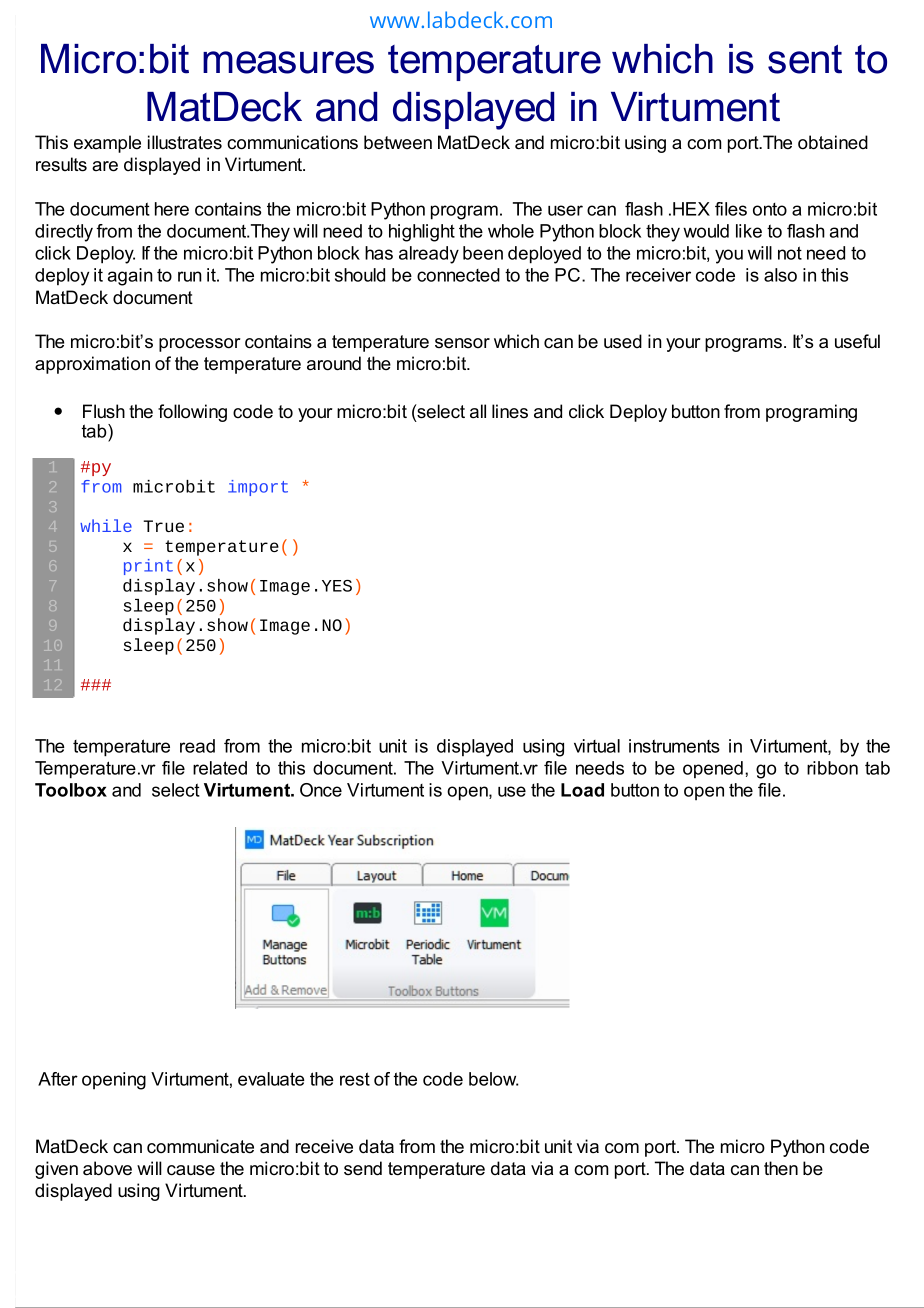 The image size is (924, 1308). I want to click on sent, so click(805, 59).
